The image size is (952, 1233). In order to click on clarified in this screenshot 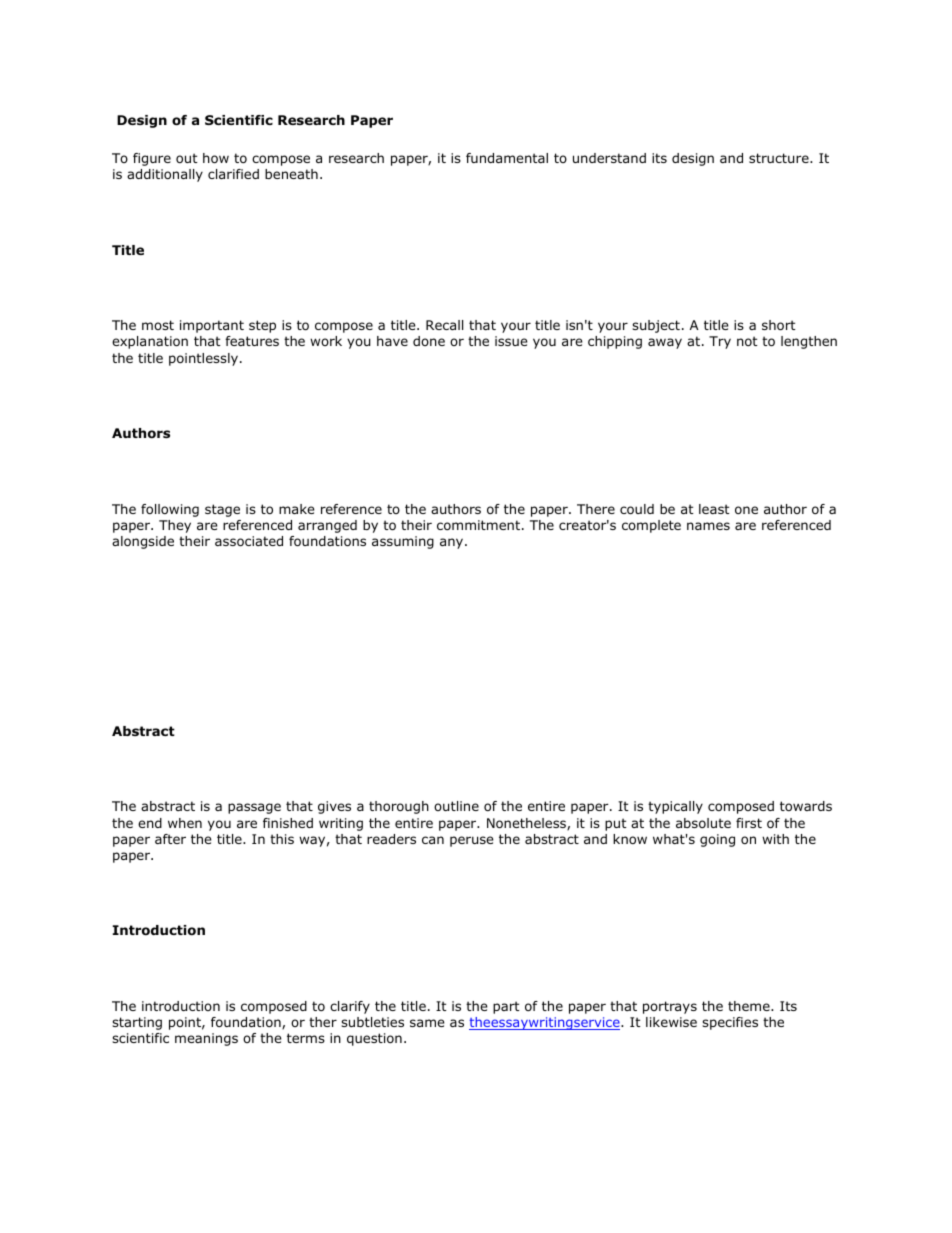, I will do `click(233, 174)`.
